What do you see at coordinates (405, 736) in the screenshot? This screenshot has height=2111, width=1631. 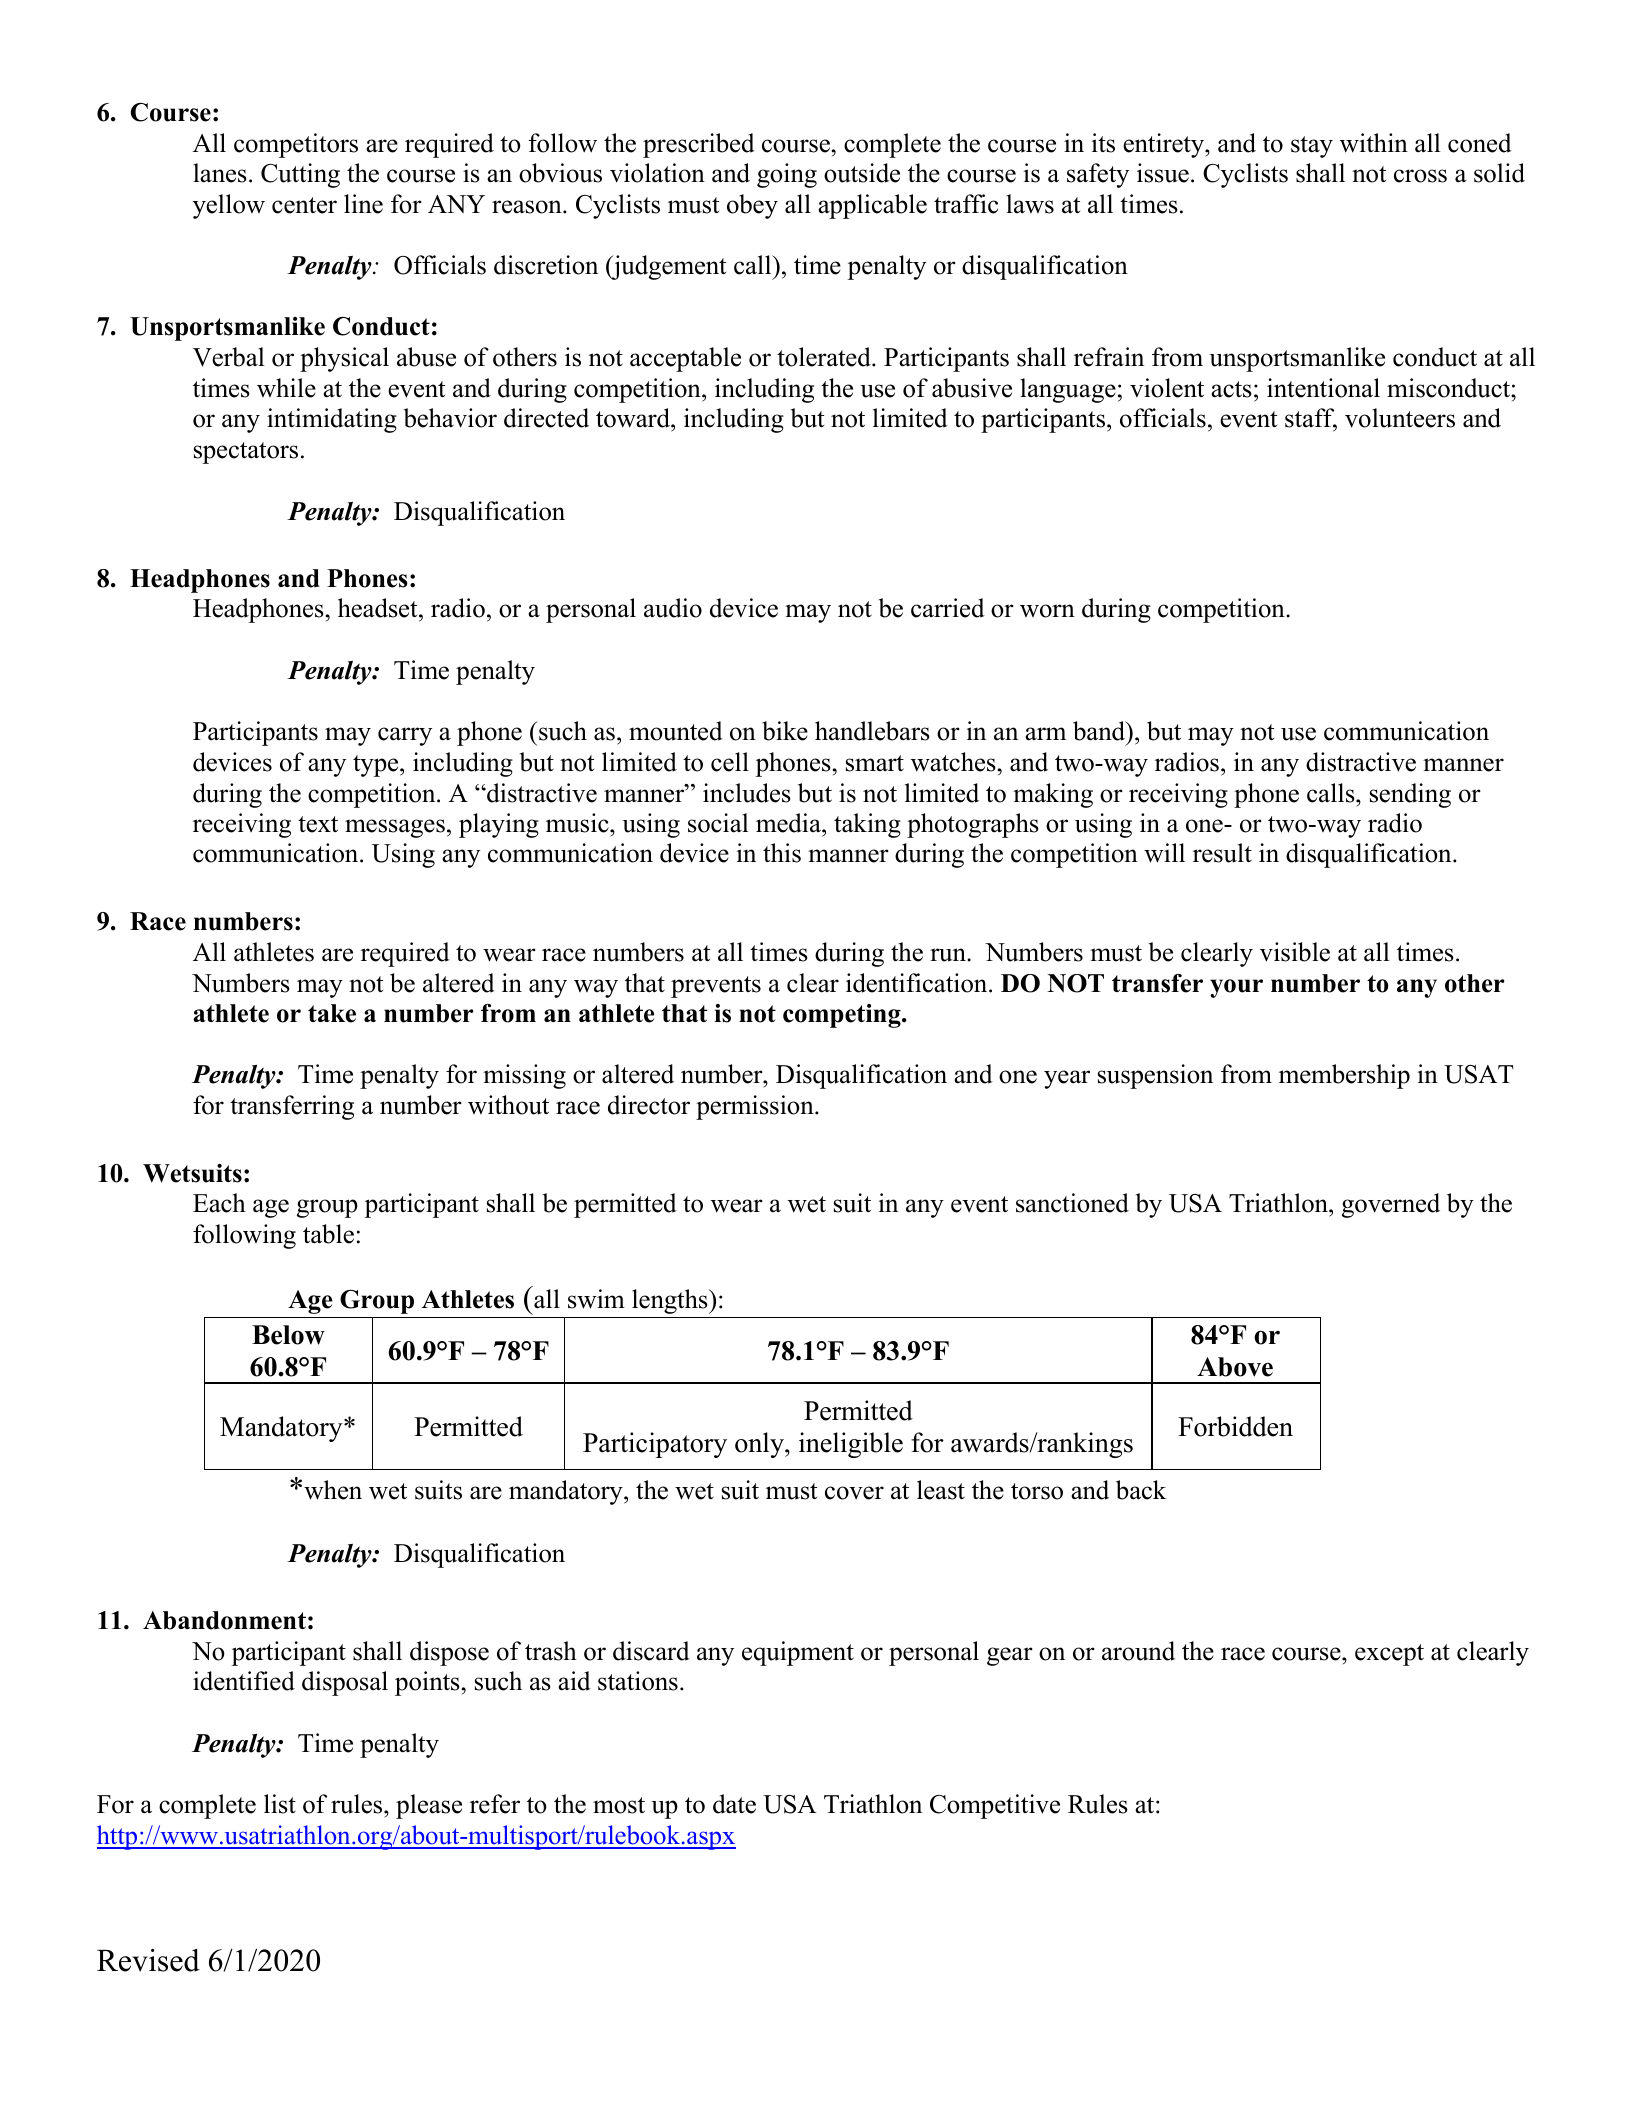 I see `carry` at bounding box center [405, 736].
